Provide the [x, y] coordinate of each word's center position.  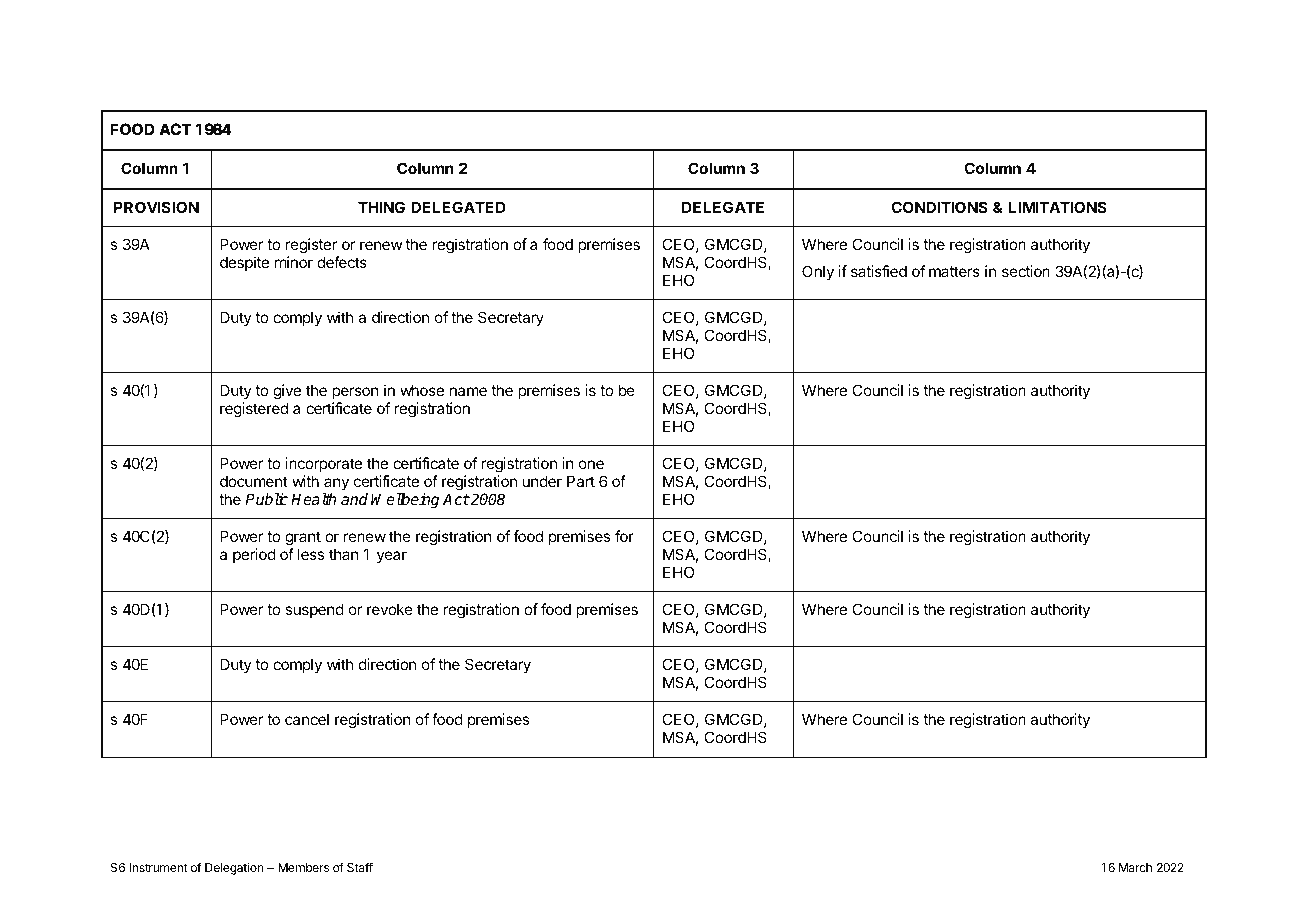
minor [294, 262]
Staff [360, 867]
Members [303, 867]
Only [818, 272]
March [1135, 867]
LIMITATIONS [1058, 207]
